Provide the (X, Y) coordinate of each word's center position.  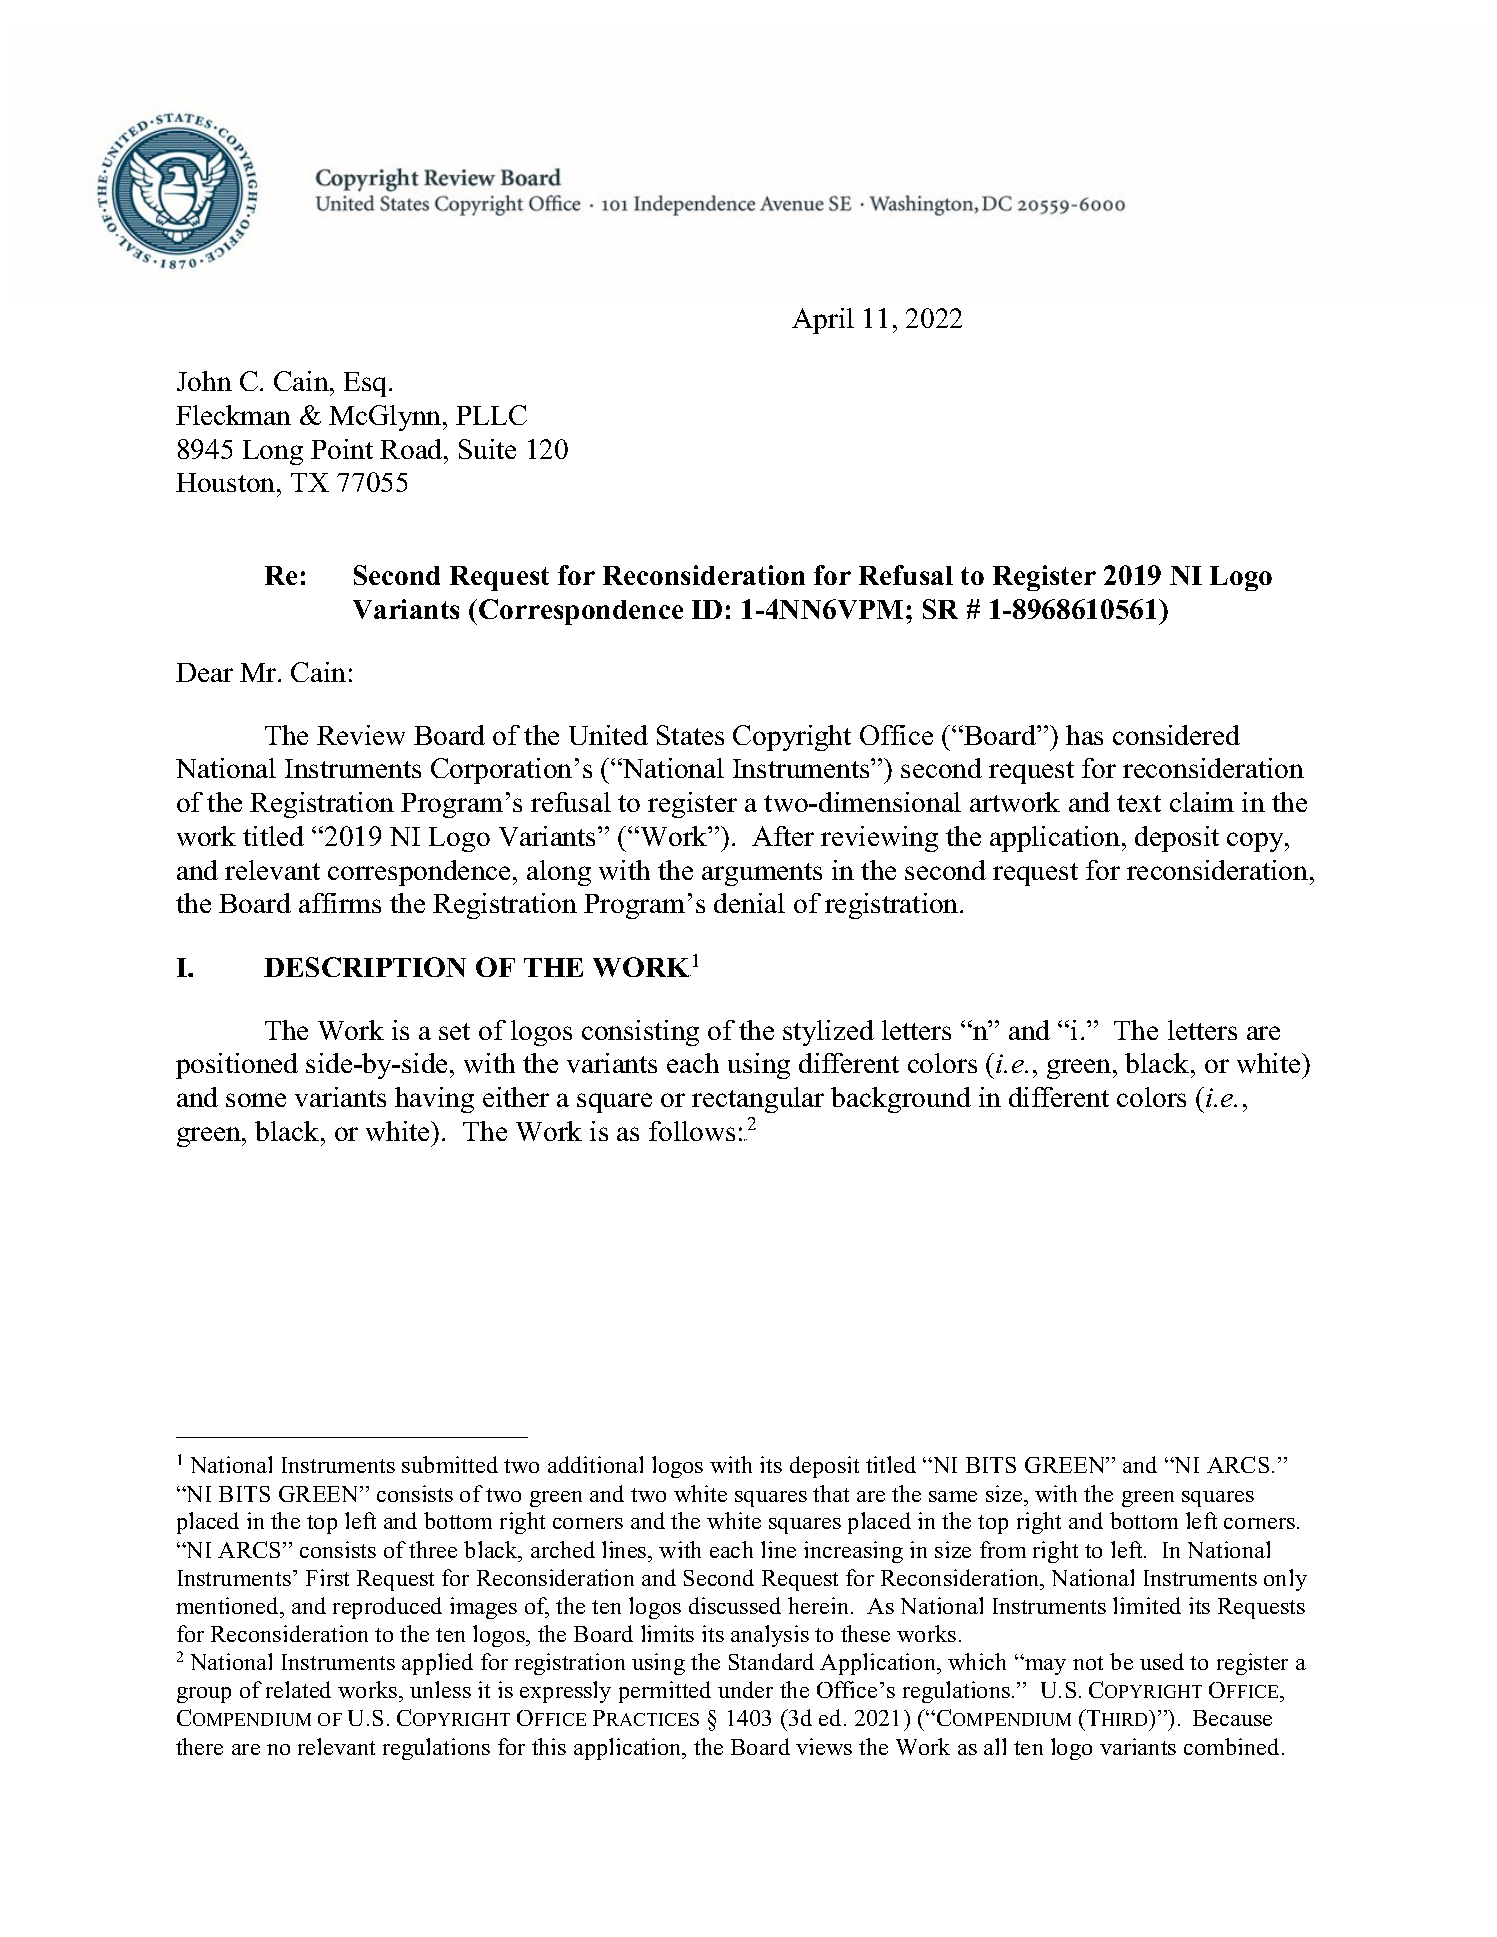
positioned (237, 1066)
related (298, 1689)
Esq (367, 384)
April (823, 321)
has (1084, 735)
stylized (828, 1033)
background (901, 1100)
